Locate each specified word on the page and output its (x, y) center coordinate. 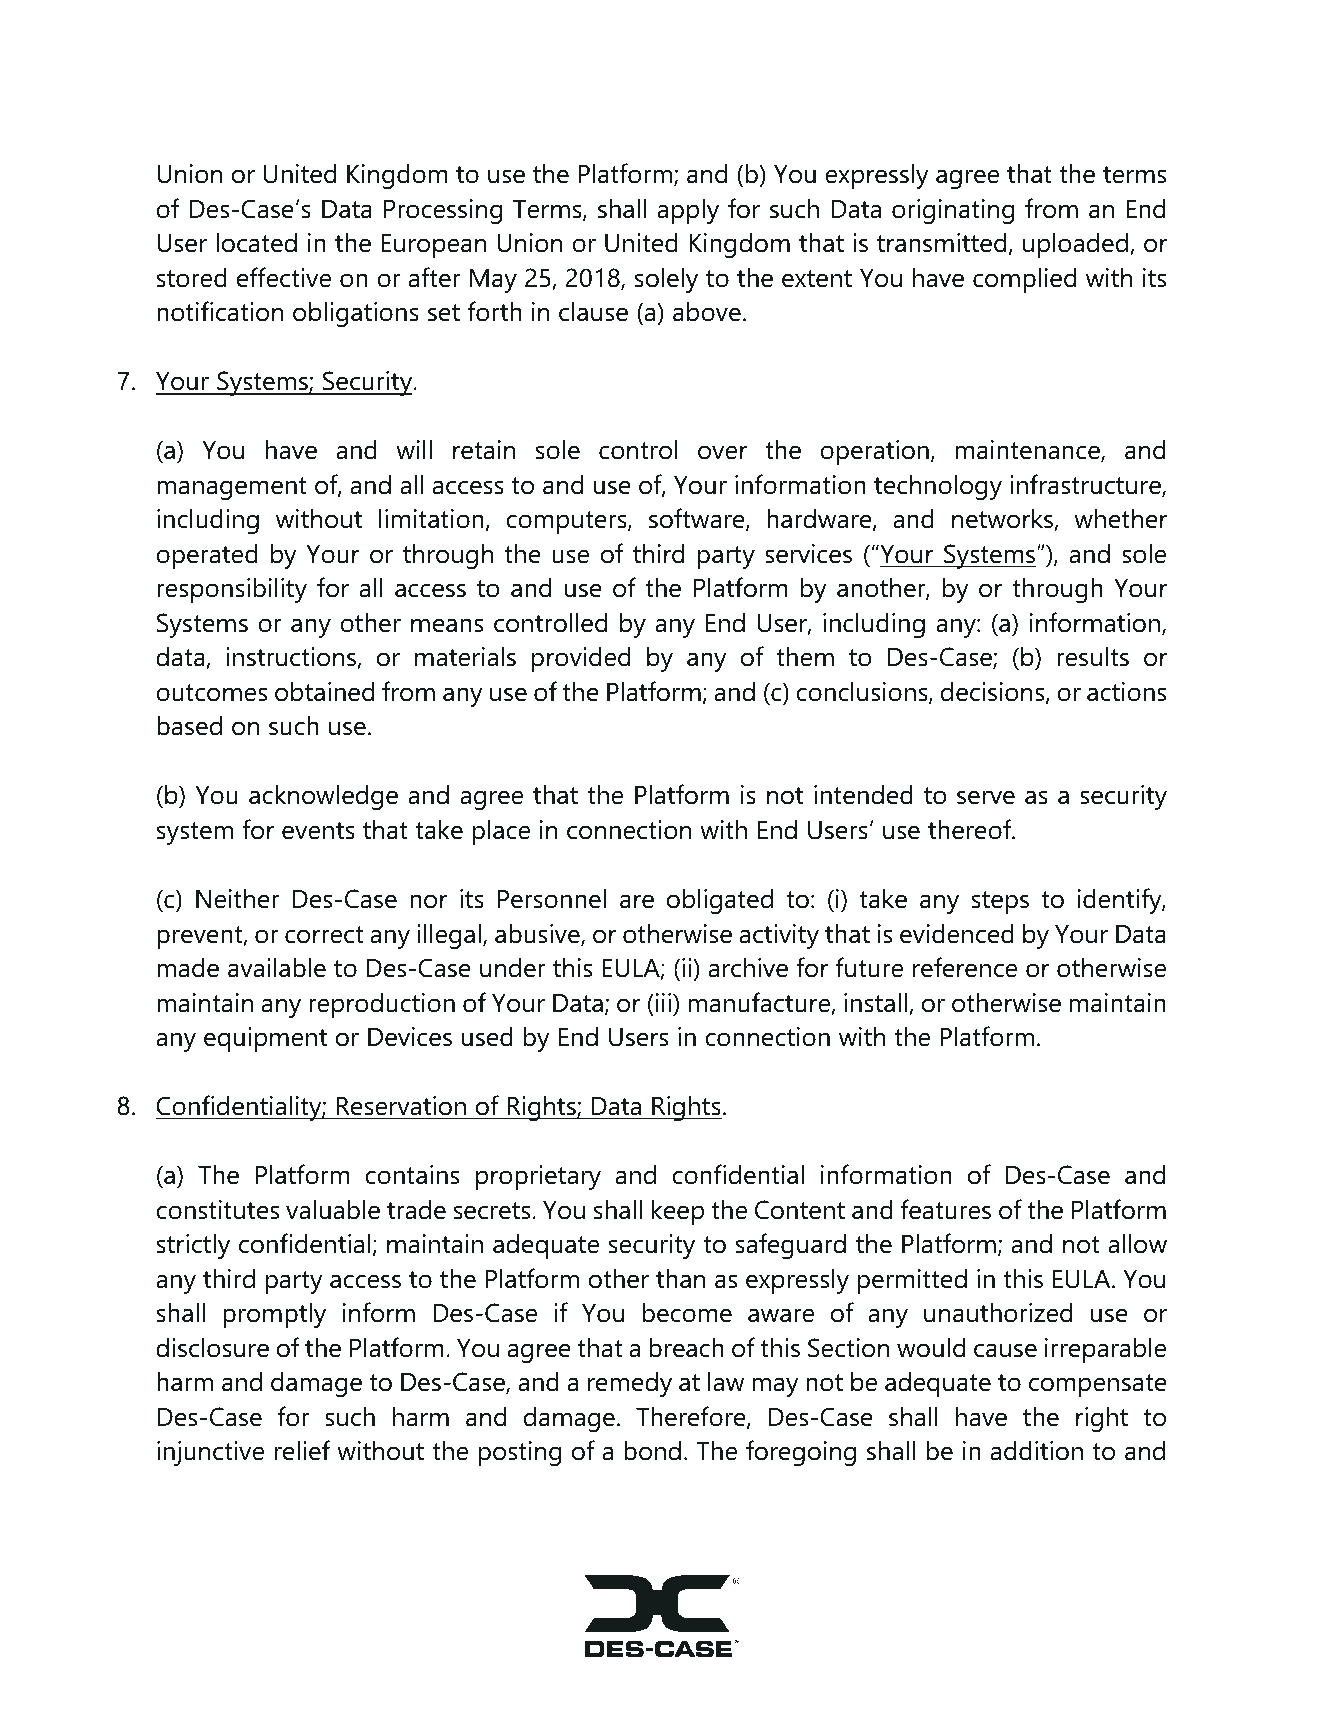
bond (652, 1450)
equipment (265, 1039)
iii (663, 1002)
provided (581, 659)
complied (1024, 280)
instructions (292, 658)
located (256, 242)
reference (965, 967)
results (1093, 656)
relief (302, 1450)
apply (688, 211)
